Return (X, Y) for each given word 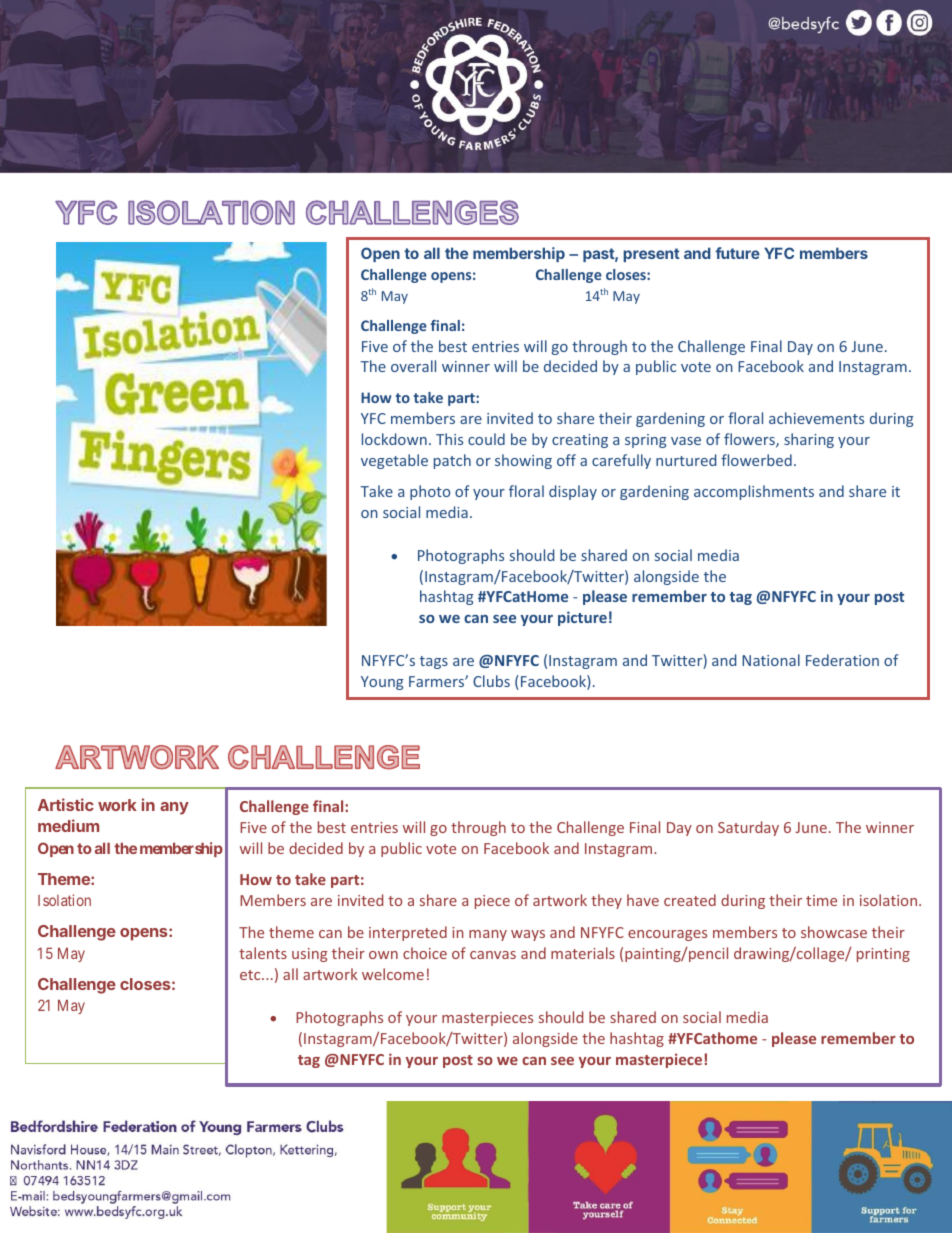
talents (263, 953)
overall (413, 366)
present (651, 255)
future (737, 253)
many (488, 935)
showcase (834, 932)
